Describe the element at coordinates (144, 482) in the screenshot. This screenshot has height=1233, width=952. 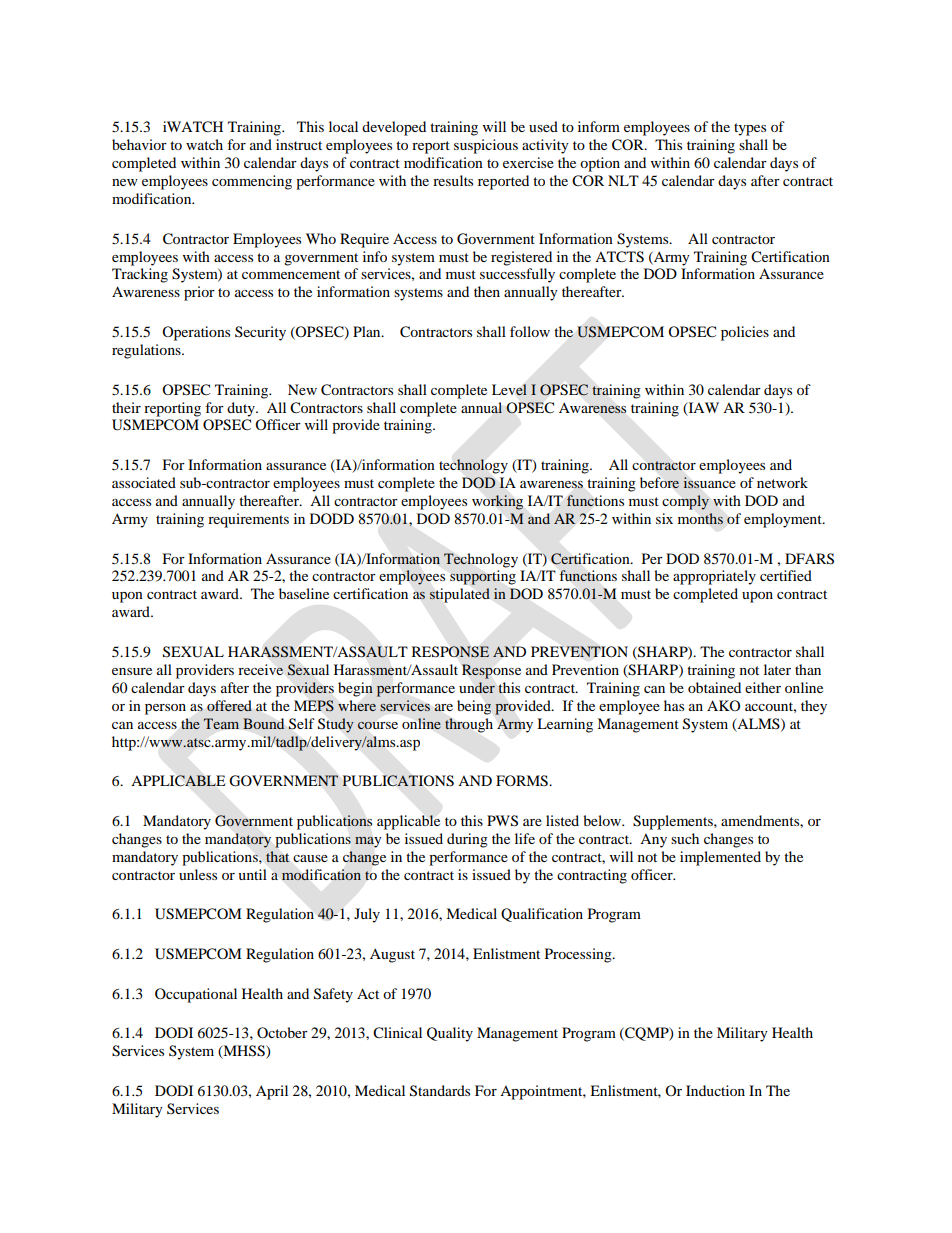
I see `associated` at that location.
